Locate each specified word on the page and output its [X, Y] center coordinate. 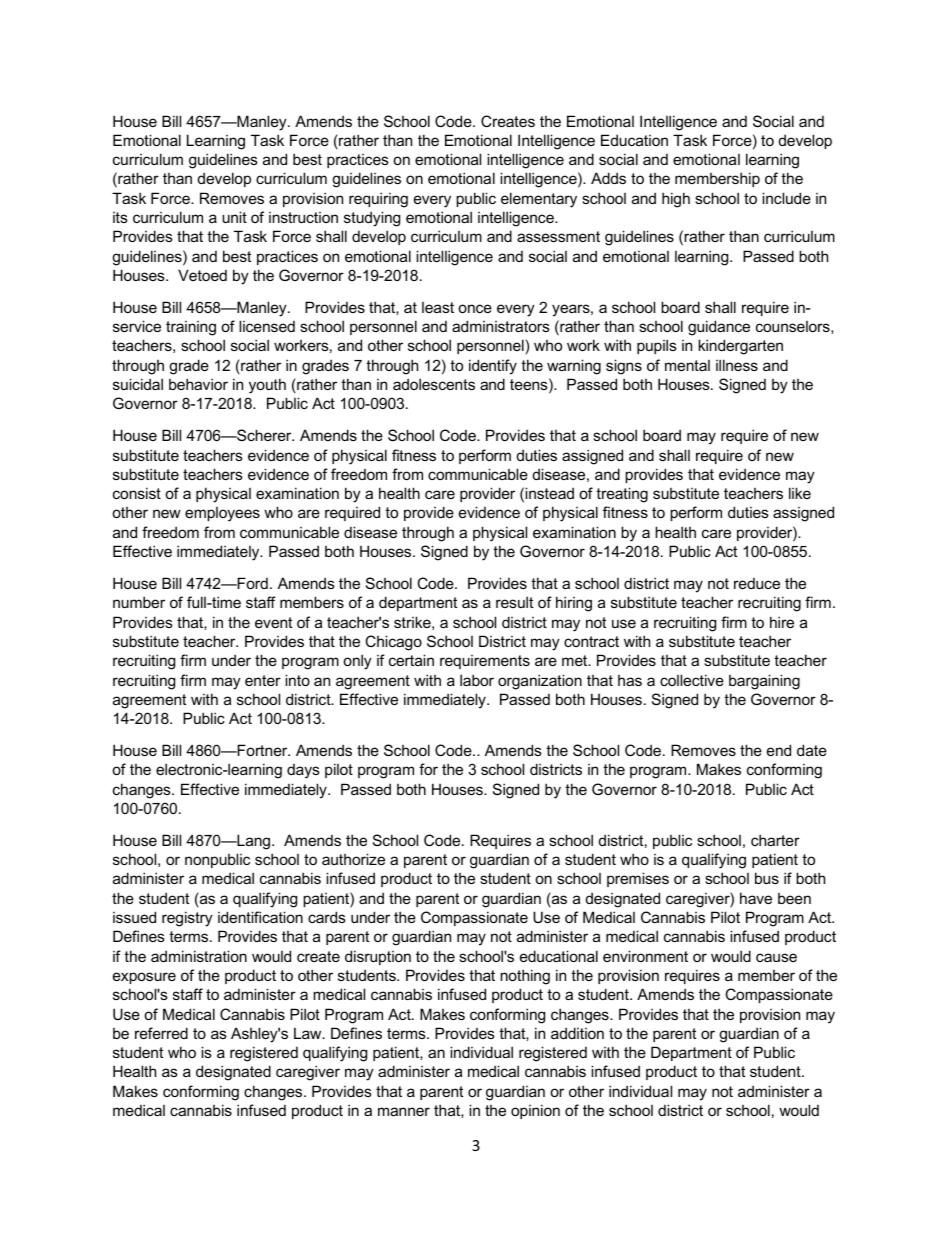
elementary [539, 200]
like [800, 493]
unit [234, 217]
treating [622, 495]
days [303, 771]
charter [775, 840]
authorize [353, 859]
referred [161, 1033]
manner [404, 1111]
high [676, 200]
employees [222, 514]
